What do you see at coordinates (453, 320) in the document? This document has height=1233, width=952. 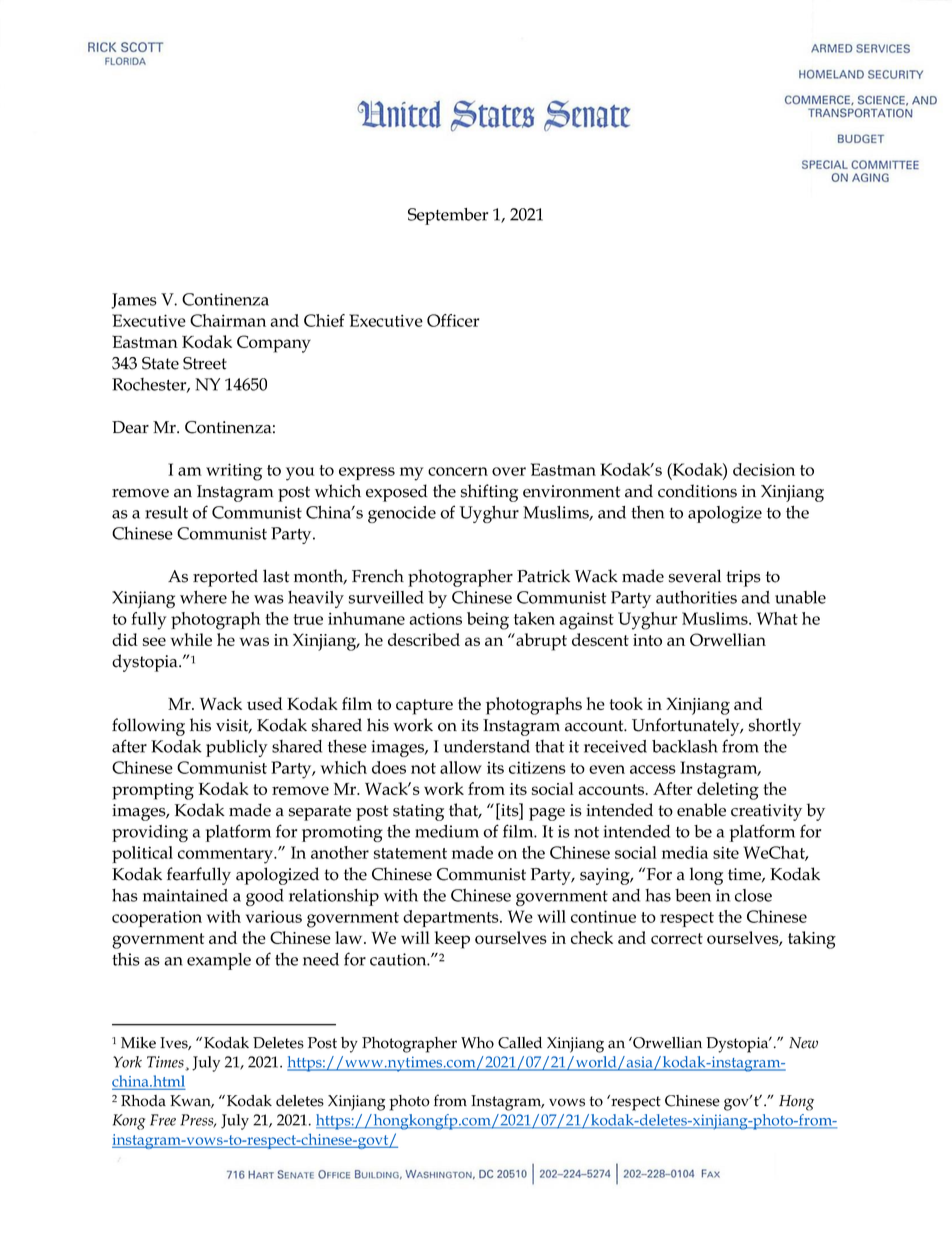 I see `Officer` at bounding box center [453, 320].
